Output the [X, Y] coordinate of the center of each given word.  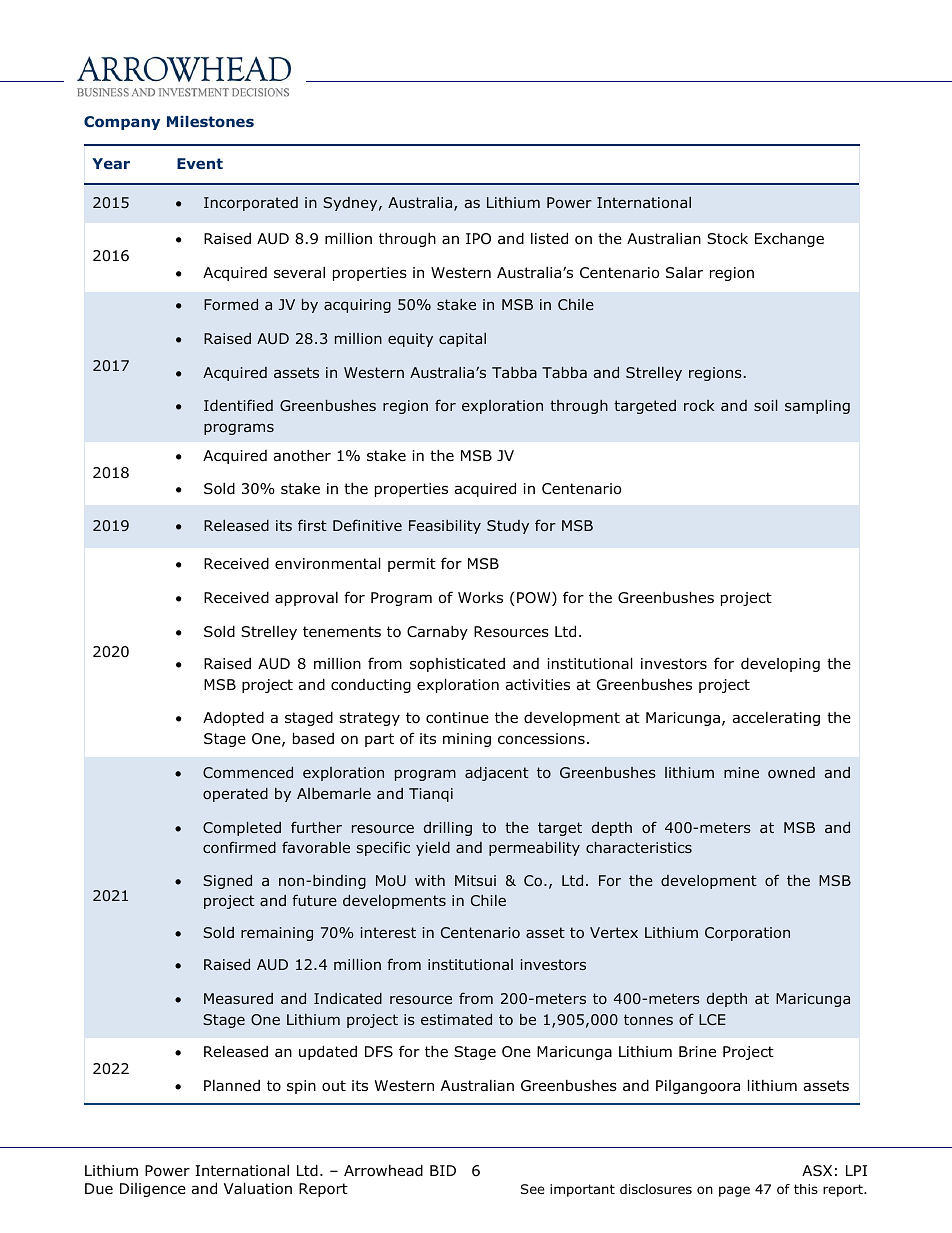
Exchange [789, 240]
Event [200, 163]
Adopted [233, 718]
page [734, 1191]
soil [765, 405]
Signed [227, 882]
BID [443, 1170]
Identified [238, 405]
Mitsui [475, 880]
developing [780, 664]
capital [462, 340]
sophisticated [457, 665]
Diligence [153, 1190]
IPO [478, 239]
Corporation [747, 934]
